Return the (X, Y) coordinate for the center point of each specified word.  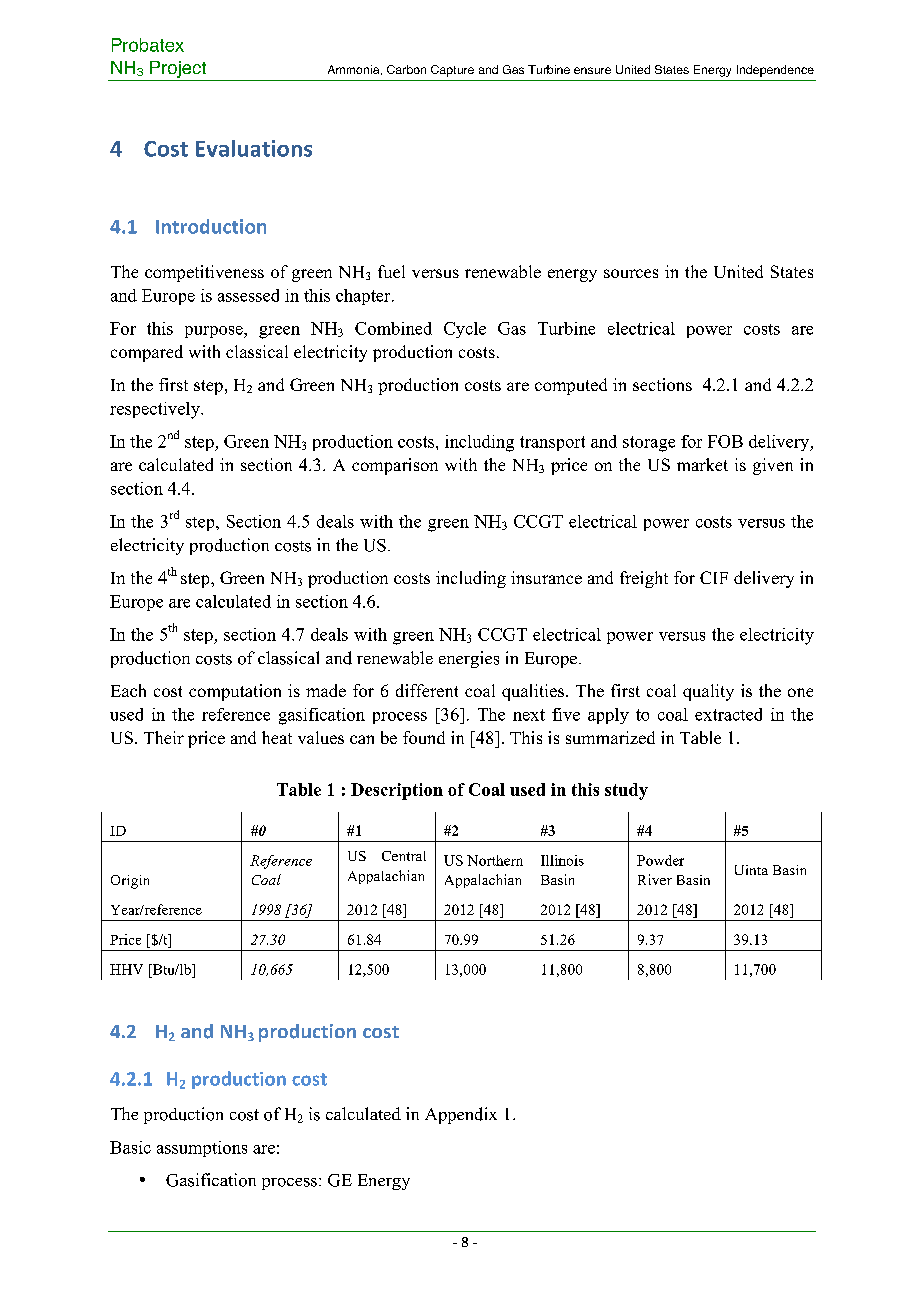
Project (178, 69)
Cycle (465, 330)
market (702, 464)
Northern (495, 860)
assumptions (202, 1149)
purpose (215, 332)
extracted (728, 714)
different (427, 690)
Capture (452, 71)
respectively (156, 410)
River (655, 879)
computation (235, 692)
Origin (130, 882)
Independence (775, 71)
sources (631, 273)
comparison (395, 466)
